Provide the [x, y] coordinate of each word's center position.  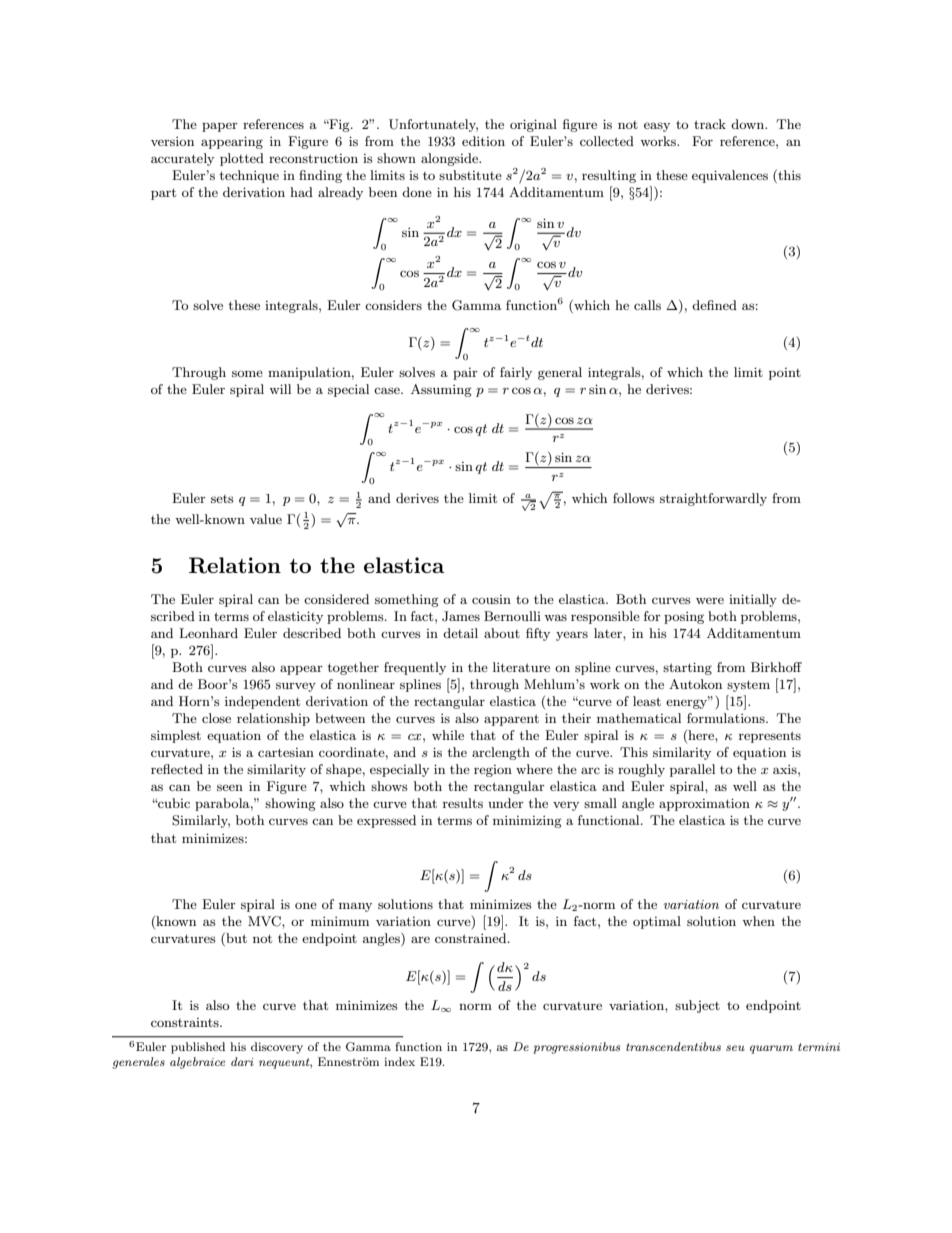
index [399, 1061]
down [749, 124]
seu [735, 1048]
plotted [242, 159]
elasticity [295, 617]
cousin [491, 599]
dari [242, 1061]
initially [753, 600]
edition [483, 141]
